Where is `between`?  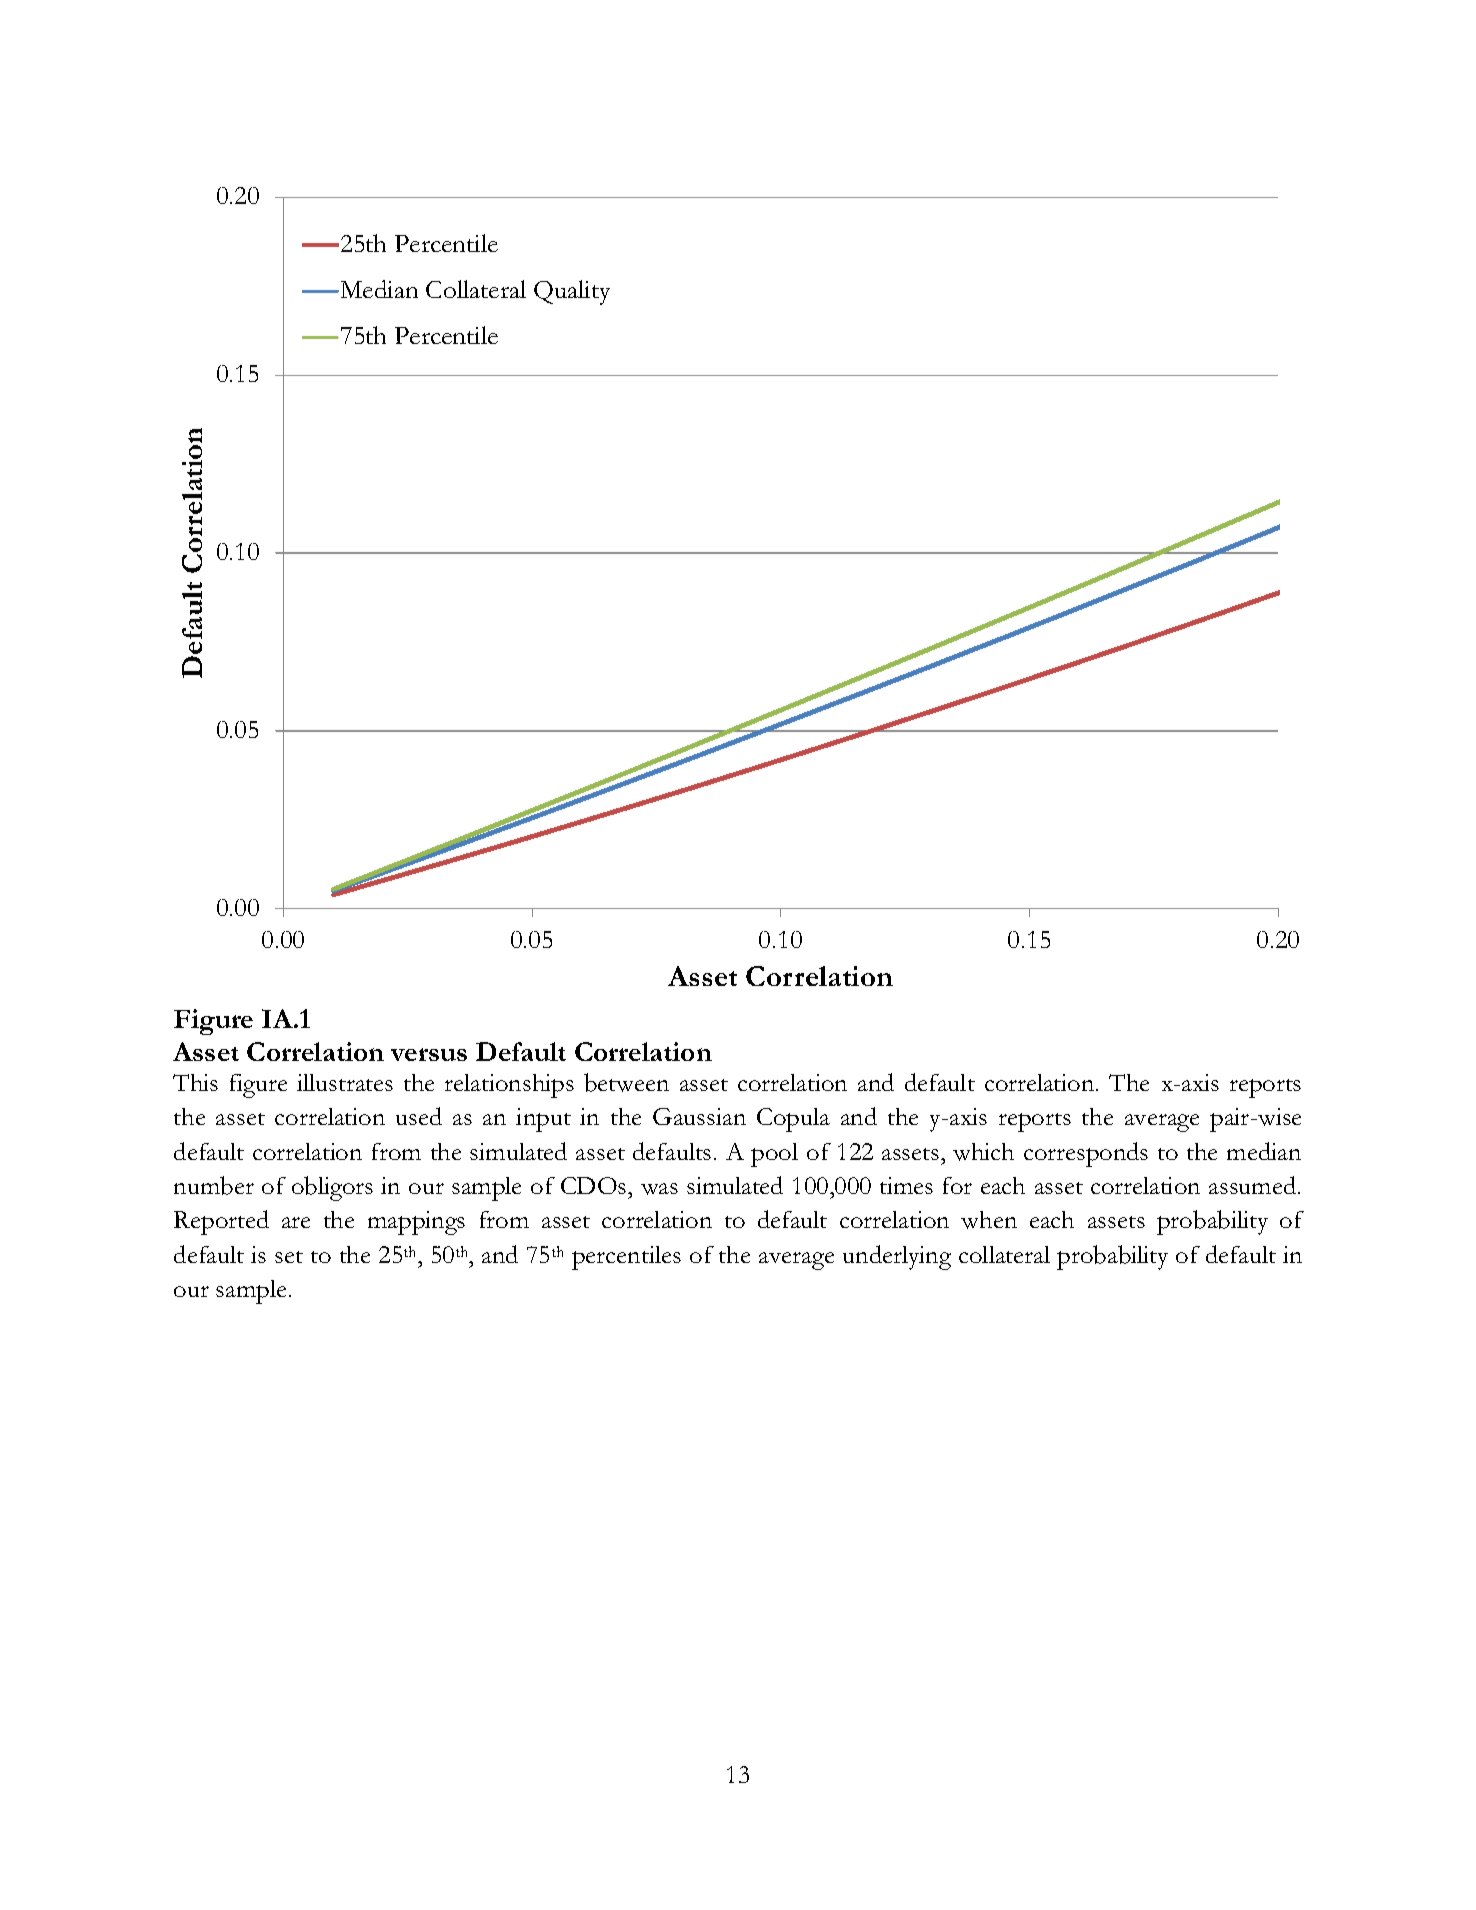 between is located at coordinates (626, 1082).
